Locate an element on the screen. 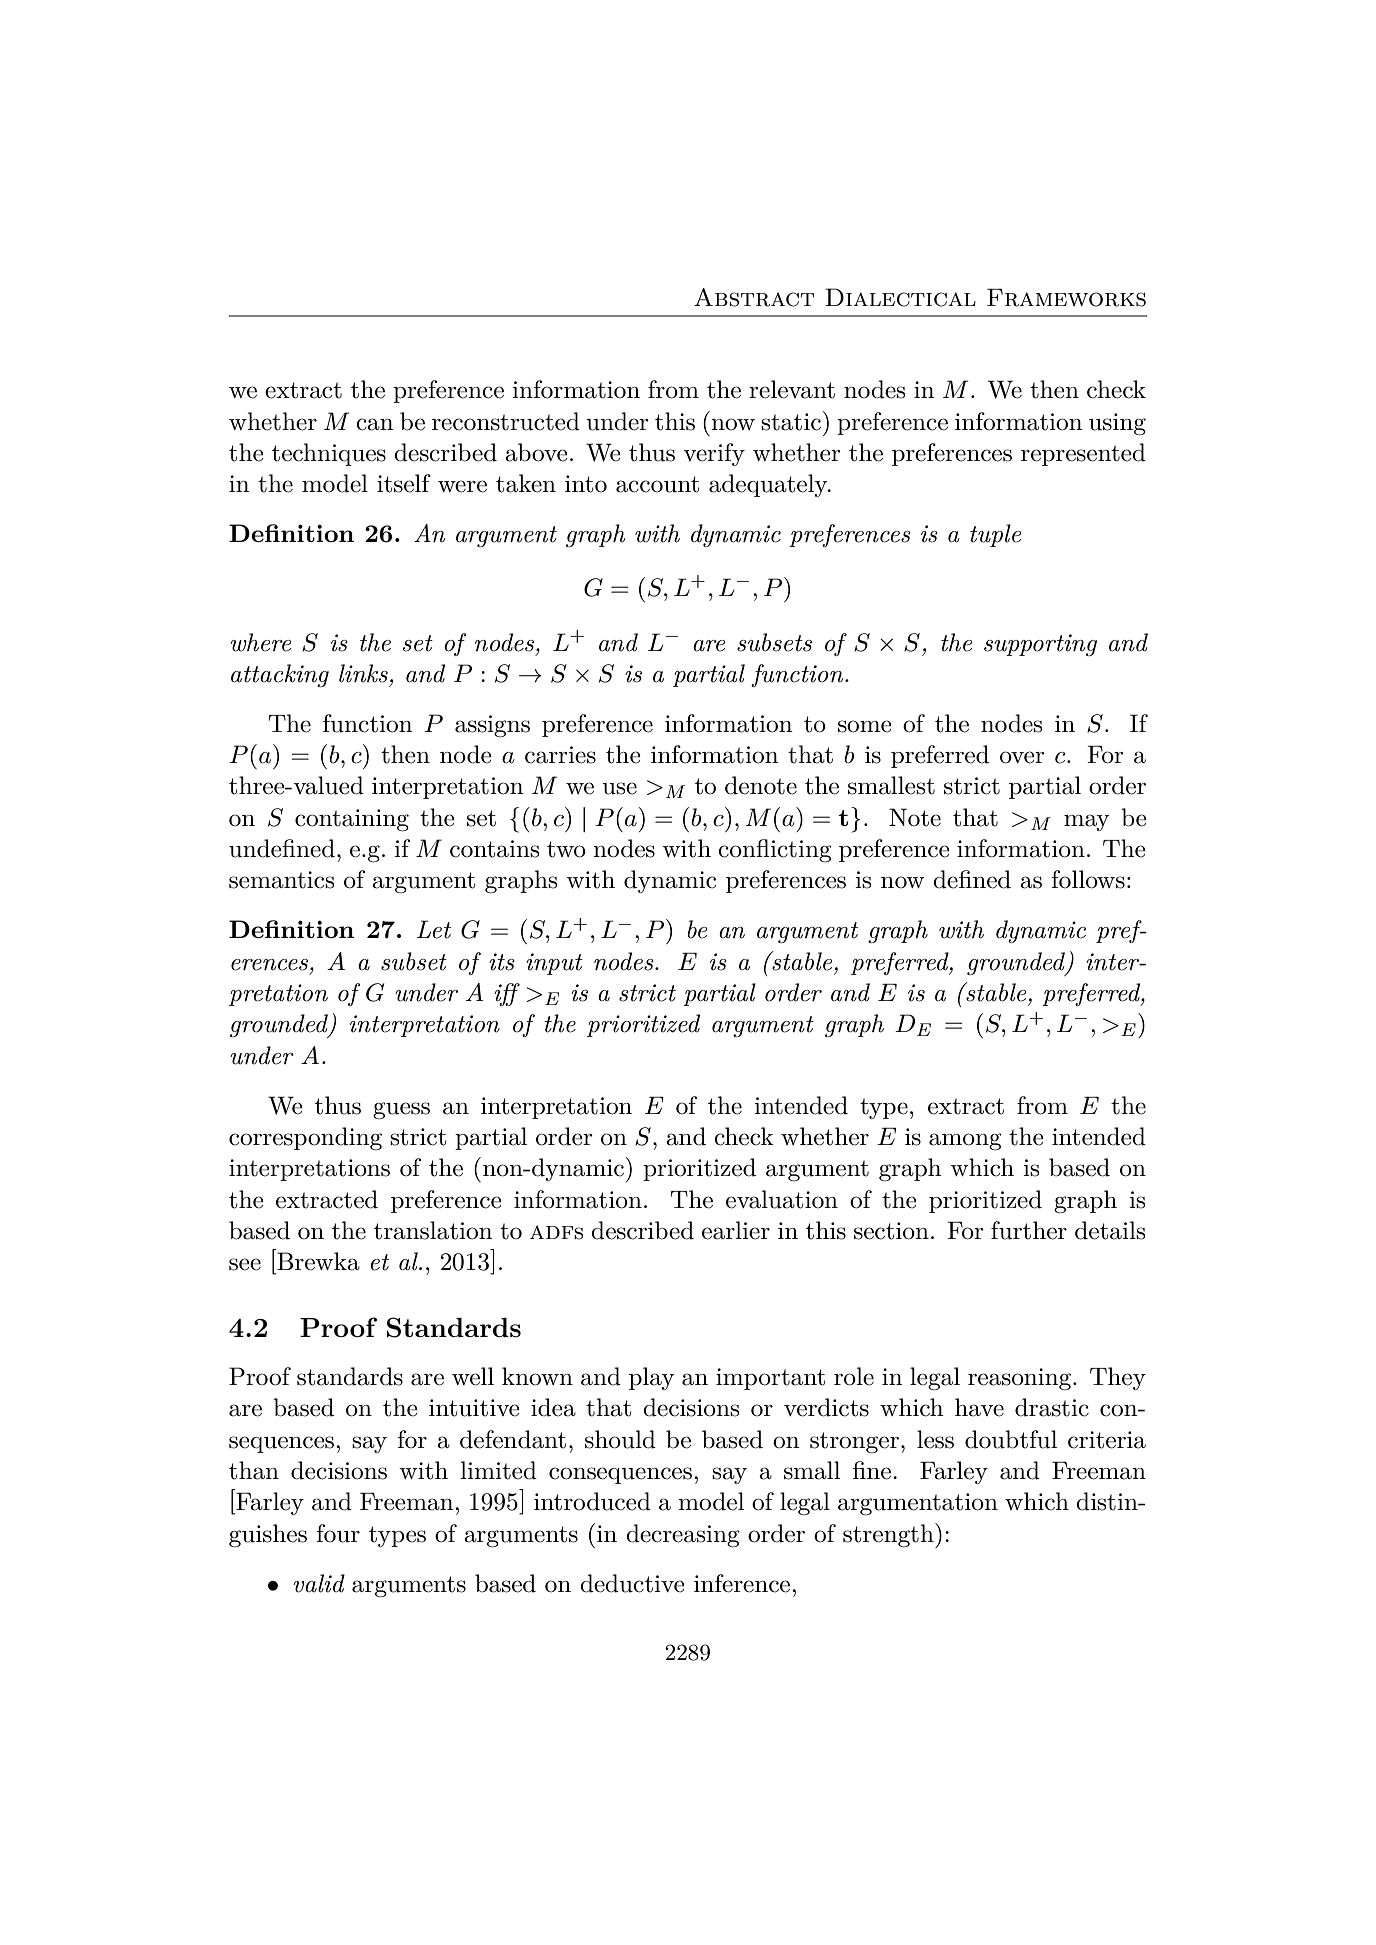 The image size is (1376, 1945). links is located at coordinates (363, 673).
